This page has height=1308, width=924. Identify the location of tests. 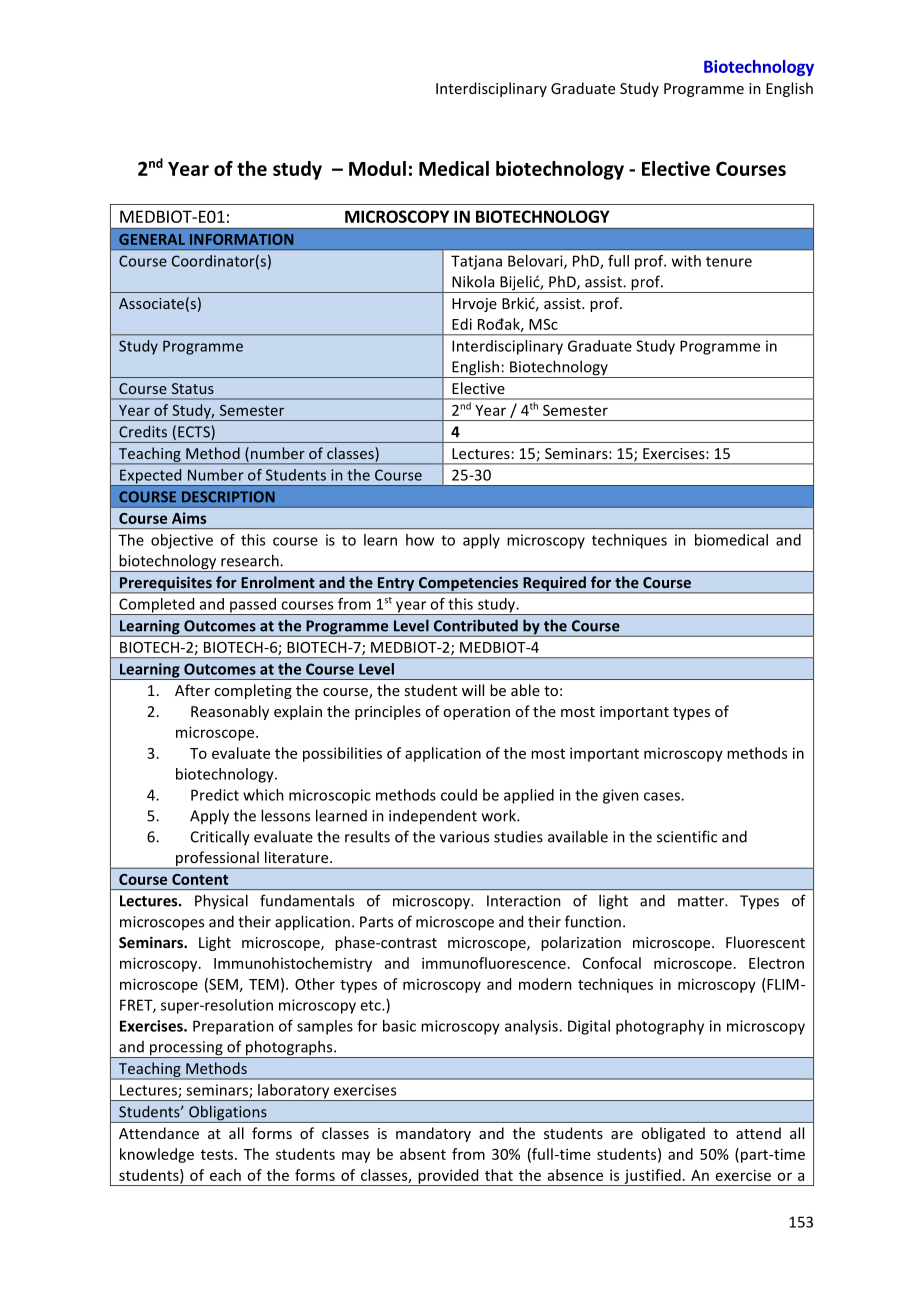
(218, 1155).
